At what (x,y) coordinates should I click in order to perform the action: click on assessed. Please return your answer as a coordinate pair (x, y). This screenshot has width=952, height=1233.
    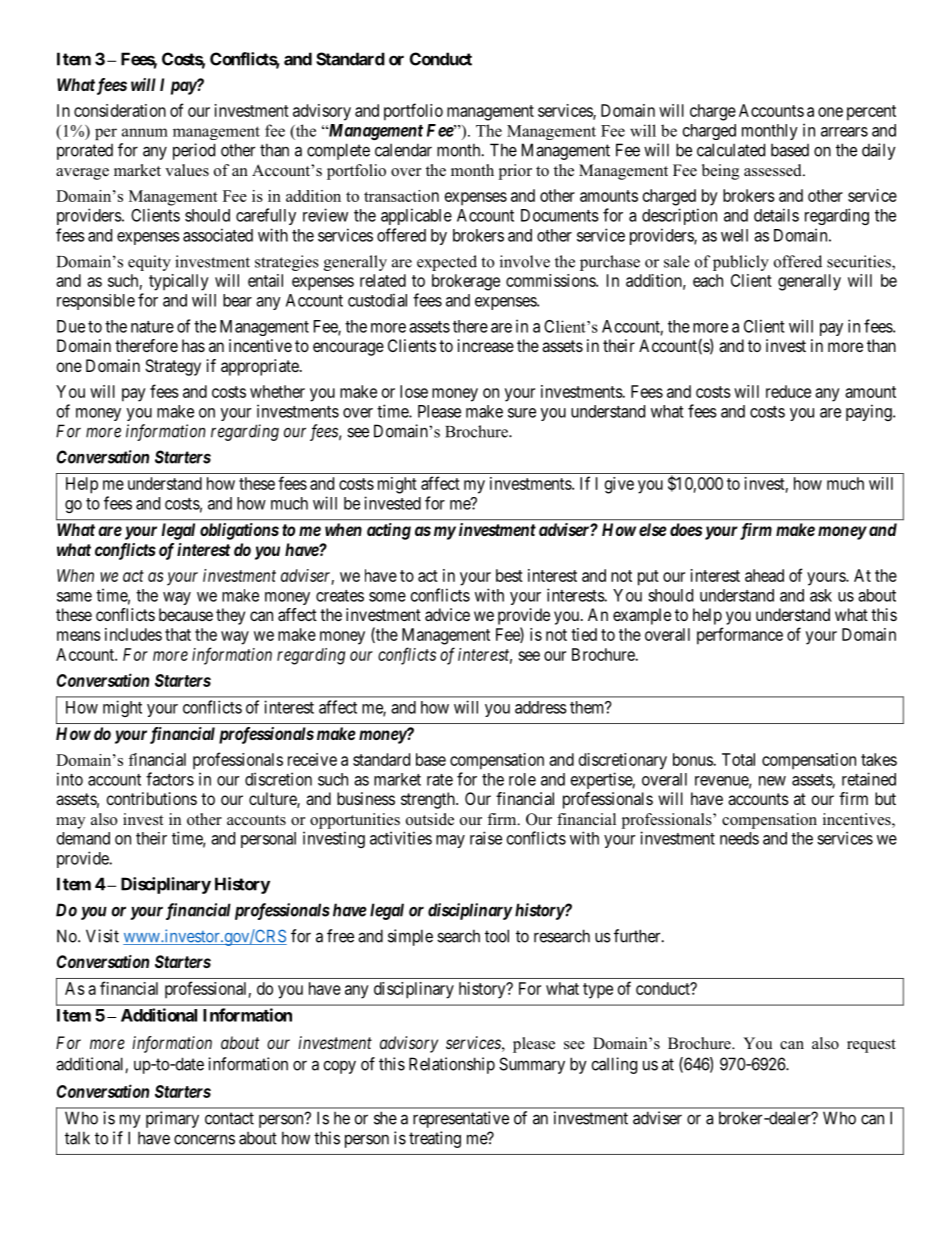
    Looking at the image, I should click on (774, 170).
